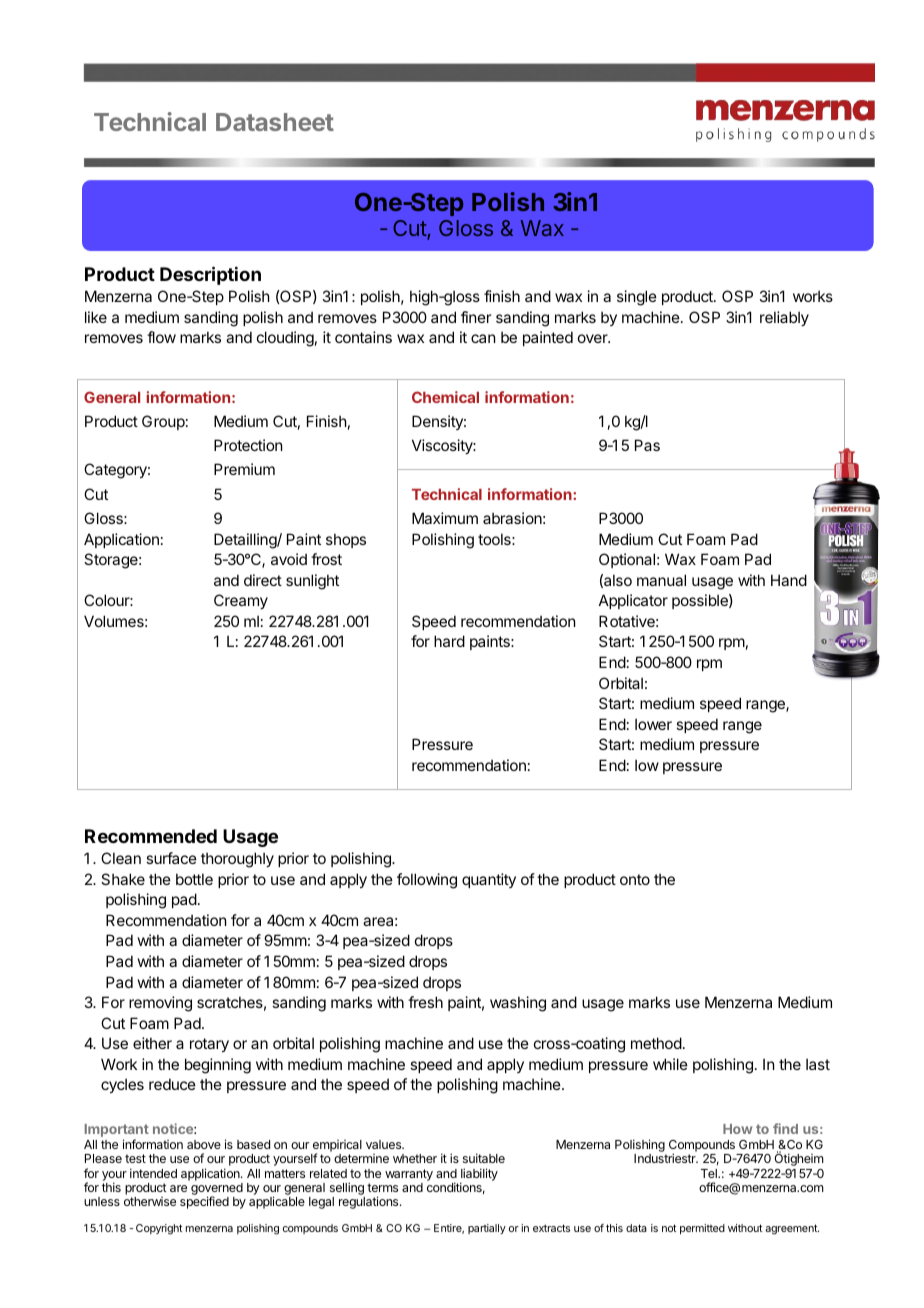  What do you see at coordinates (479, 1175) in the screenshot?
I see `liability` at bounding box center [479, 1175].
